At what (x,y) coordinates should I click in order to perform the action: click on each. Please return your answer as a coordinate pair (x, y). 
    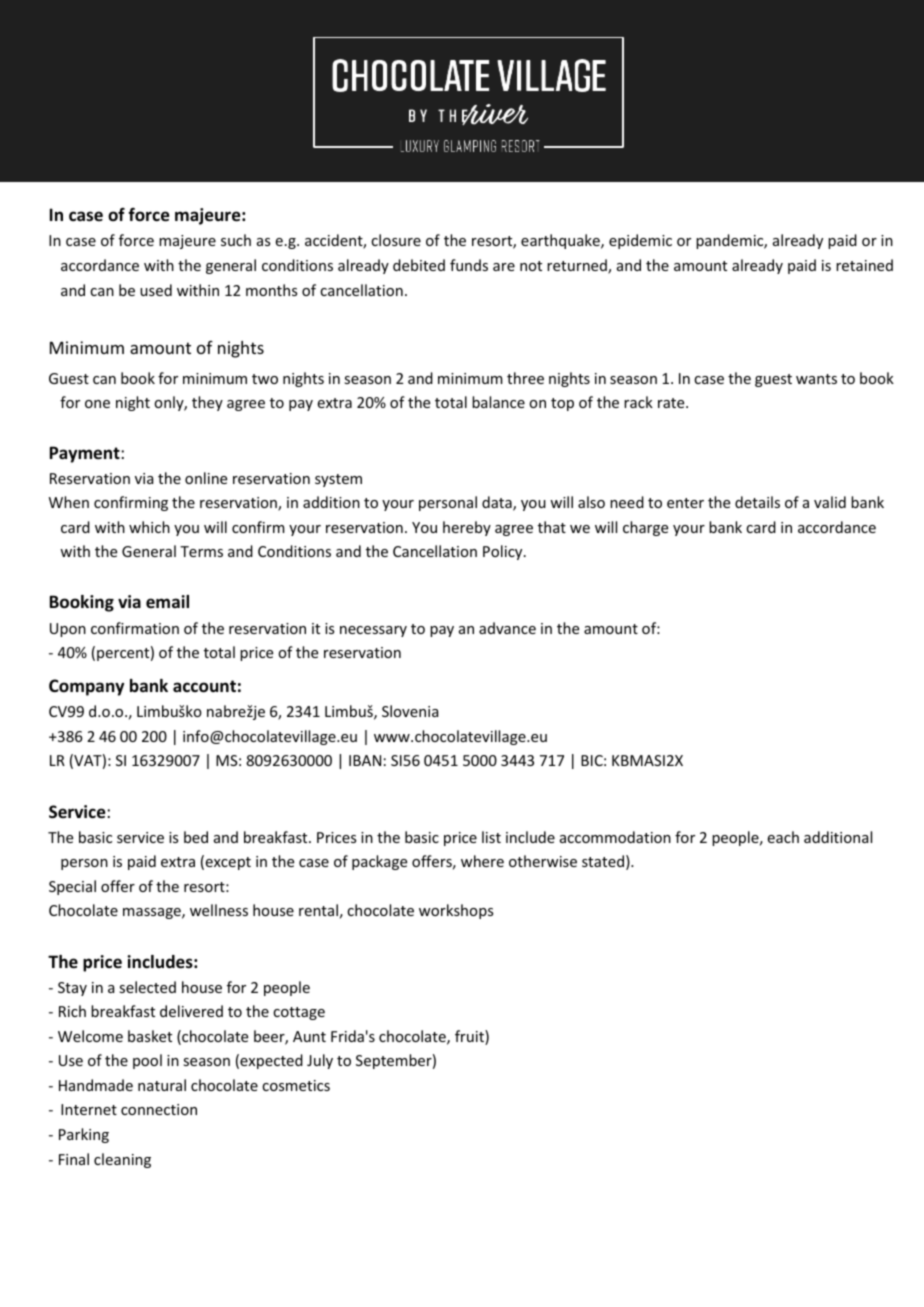
    Looking at the image, I should click on (783, 837).
